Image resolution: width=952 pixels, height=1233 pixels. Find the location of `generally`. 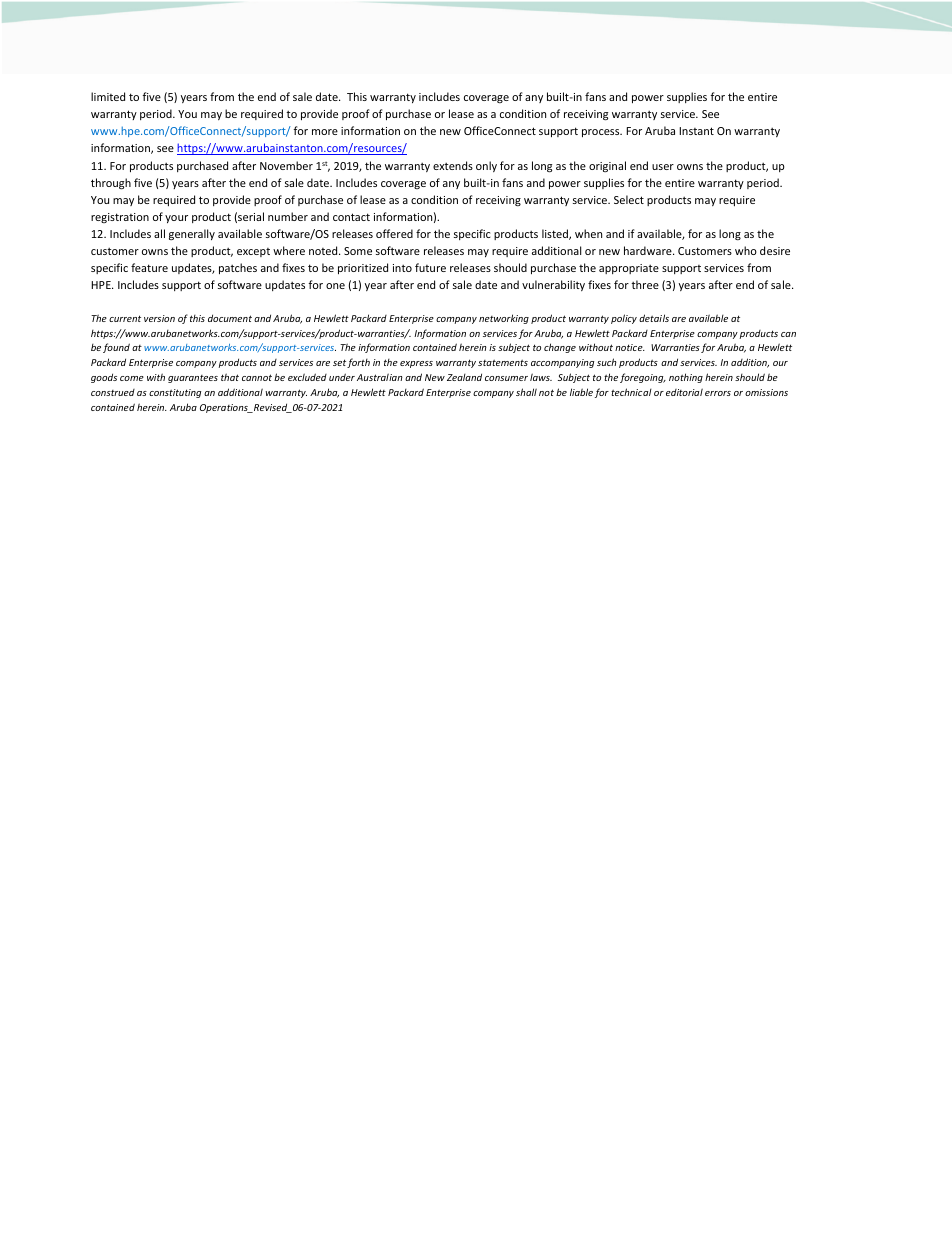

generally is located at coordinates (192, 234).
